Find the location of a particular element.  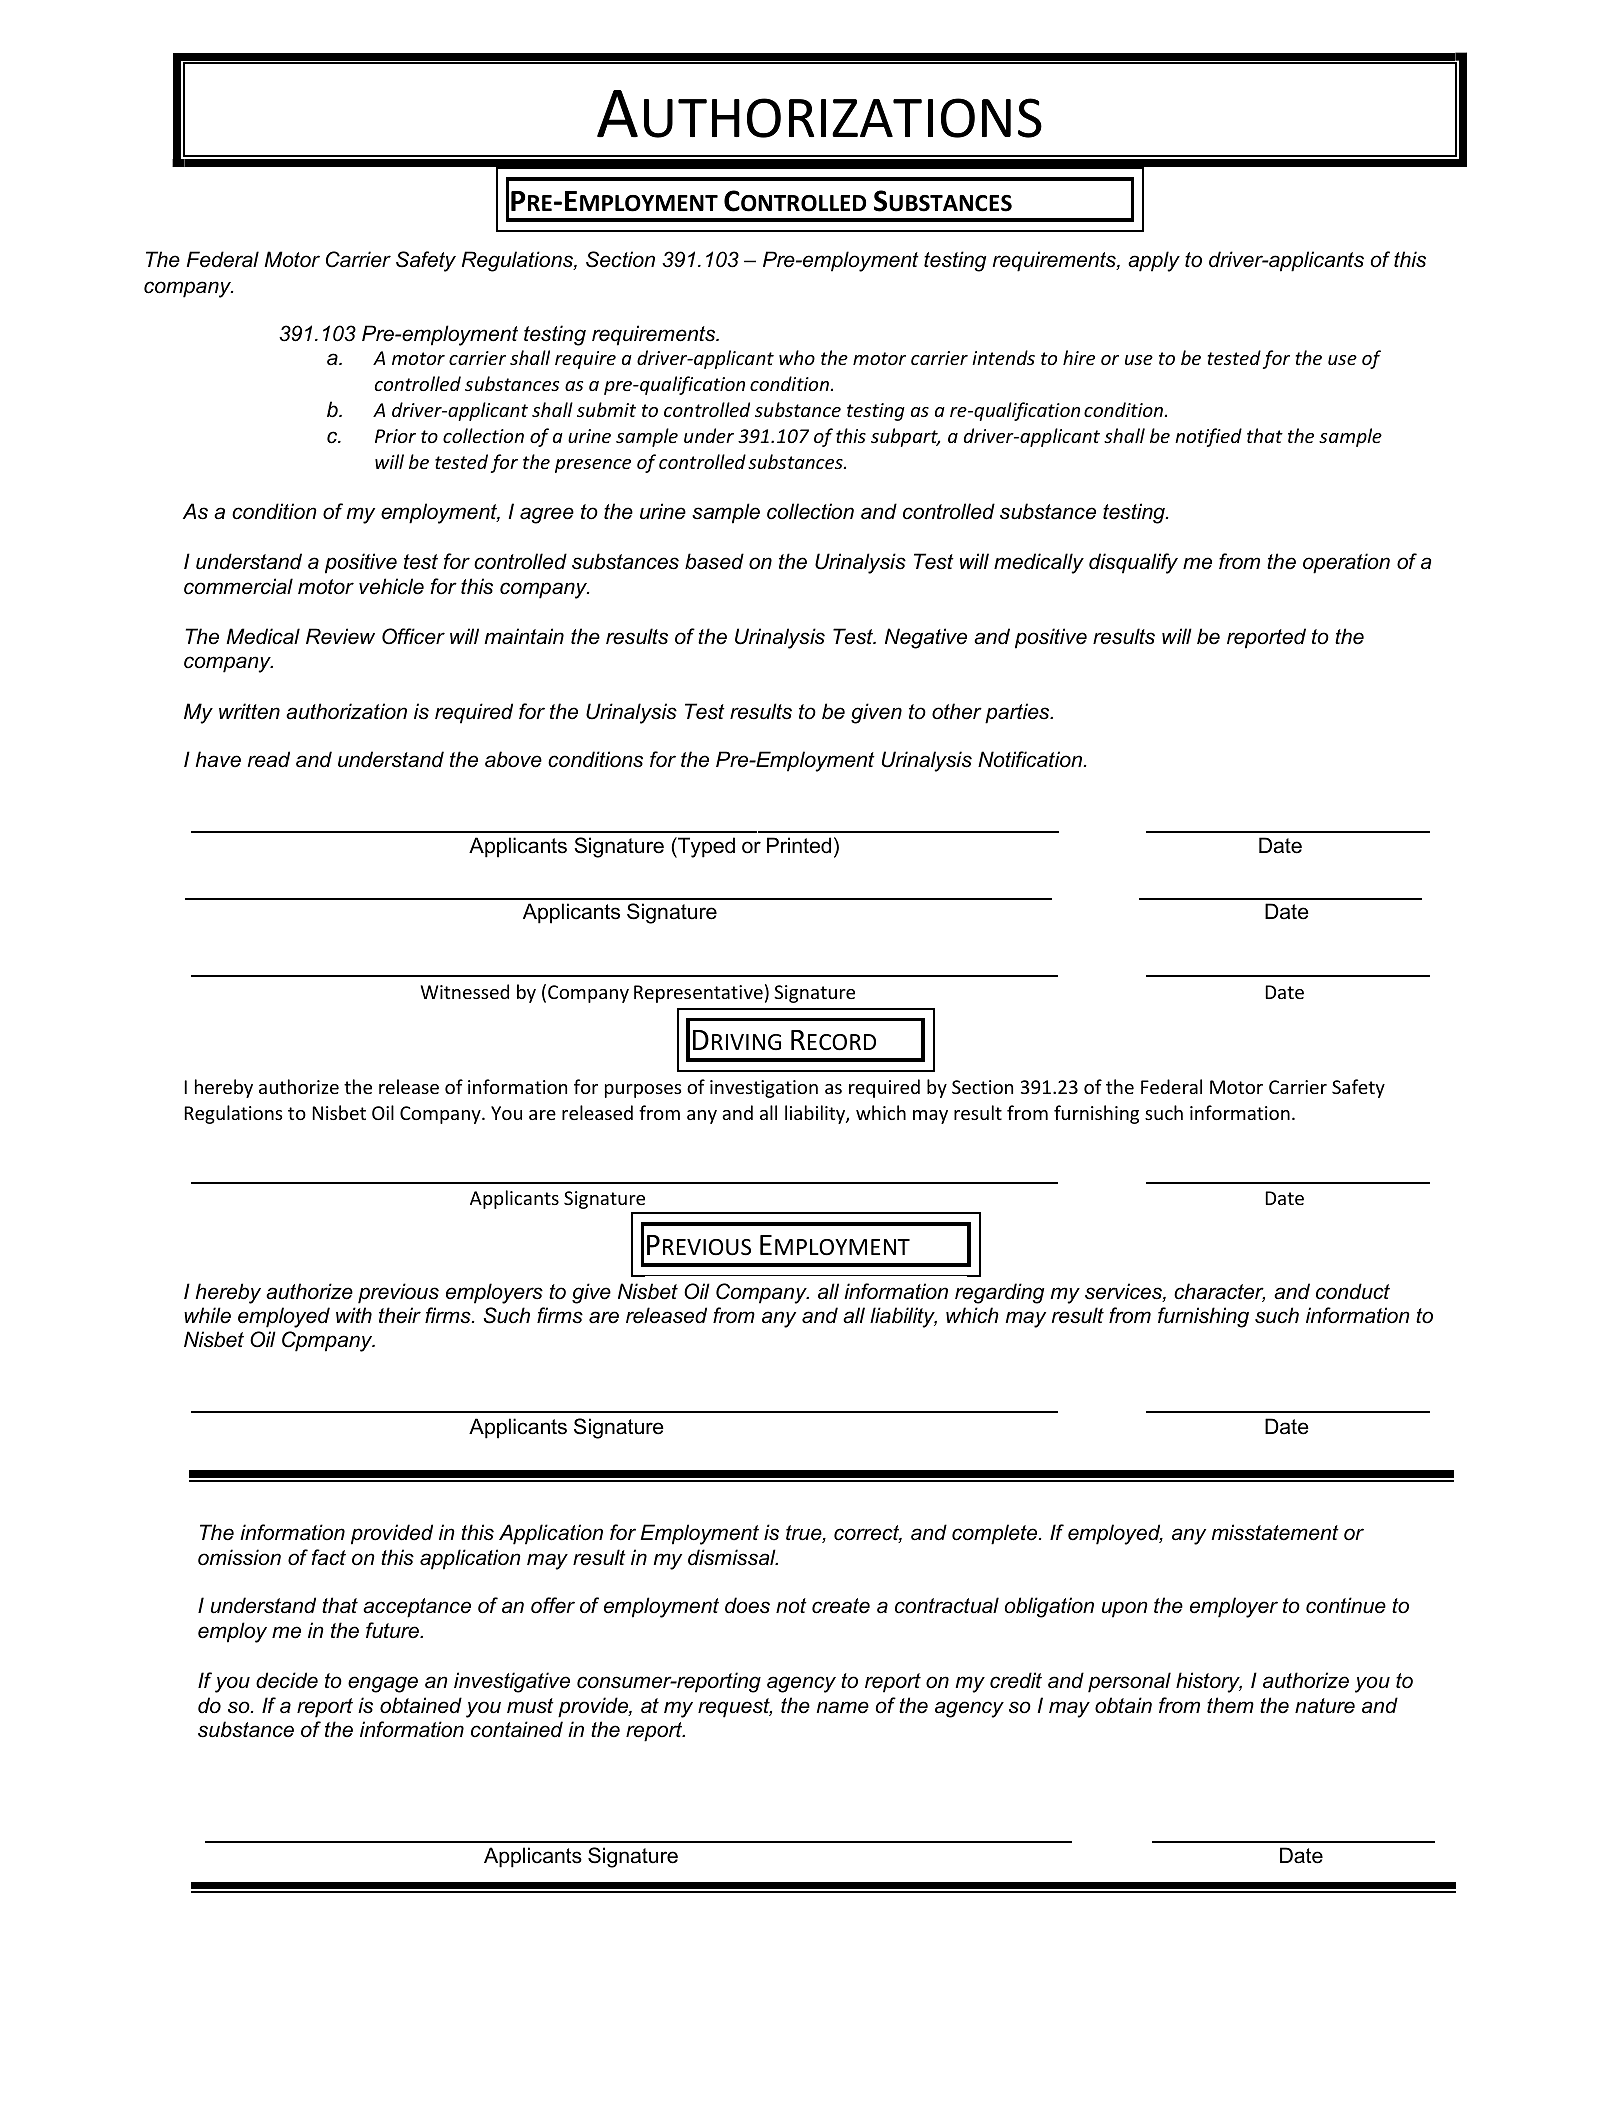

engage is located at coordinates (383, 1684).
